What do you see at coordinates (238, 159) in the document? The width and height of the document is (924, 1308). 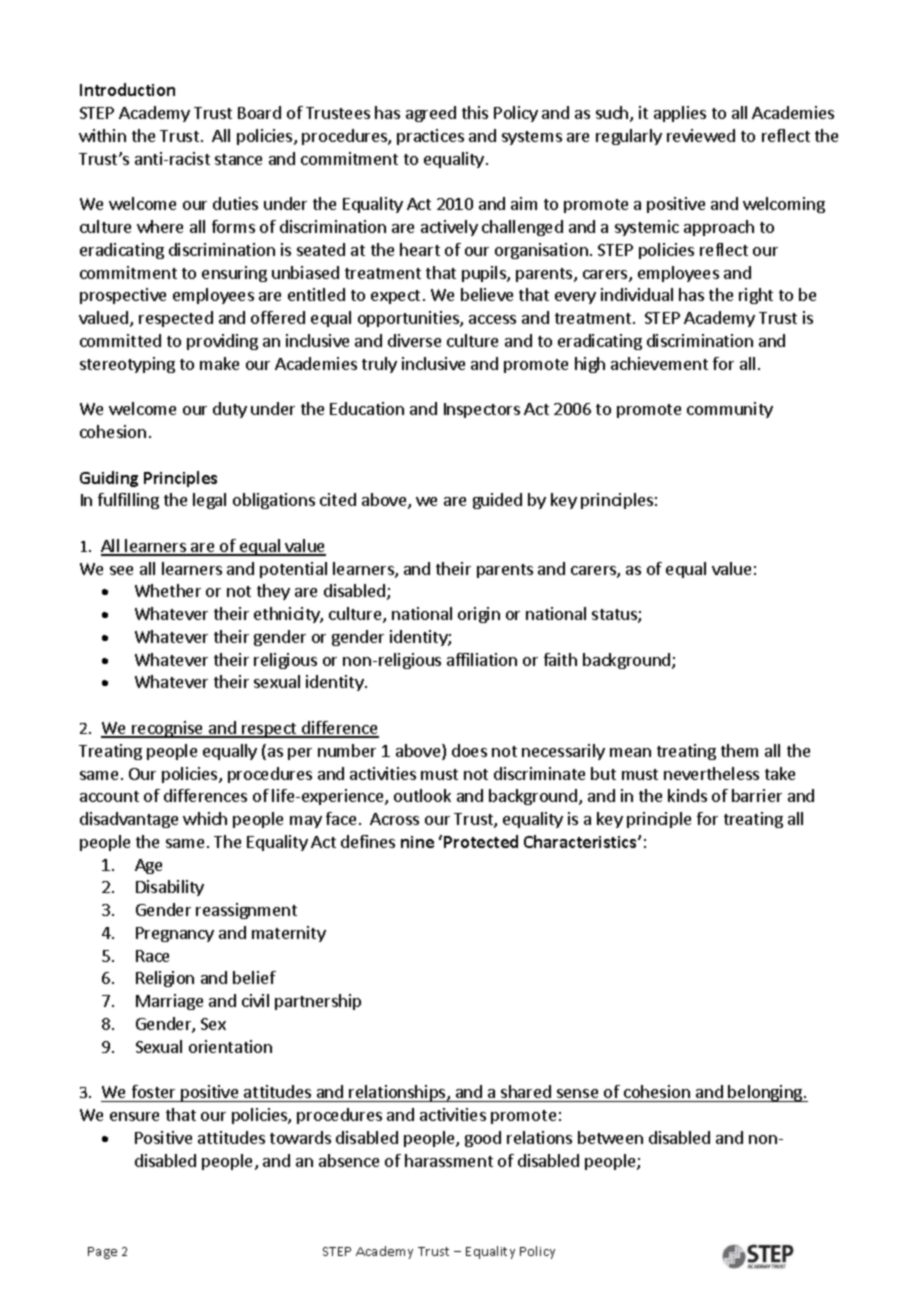 I see `stance` at bounding box center [238, 159].
